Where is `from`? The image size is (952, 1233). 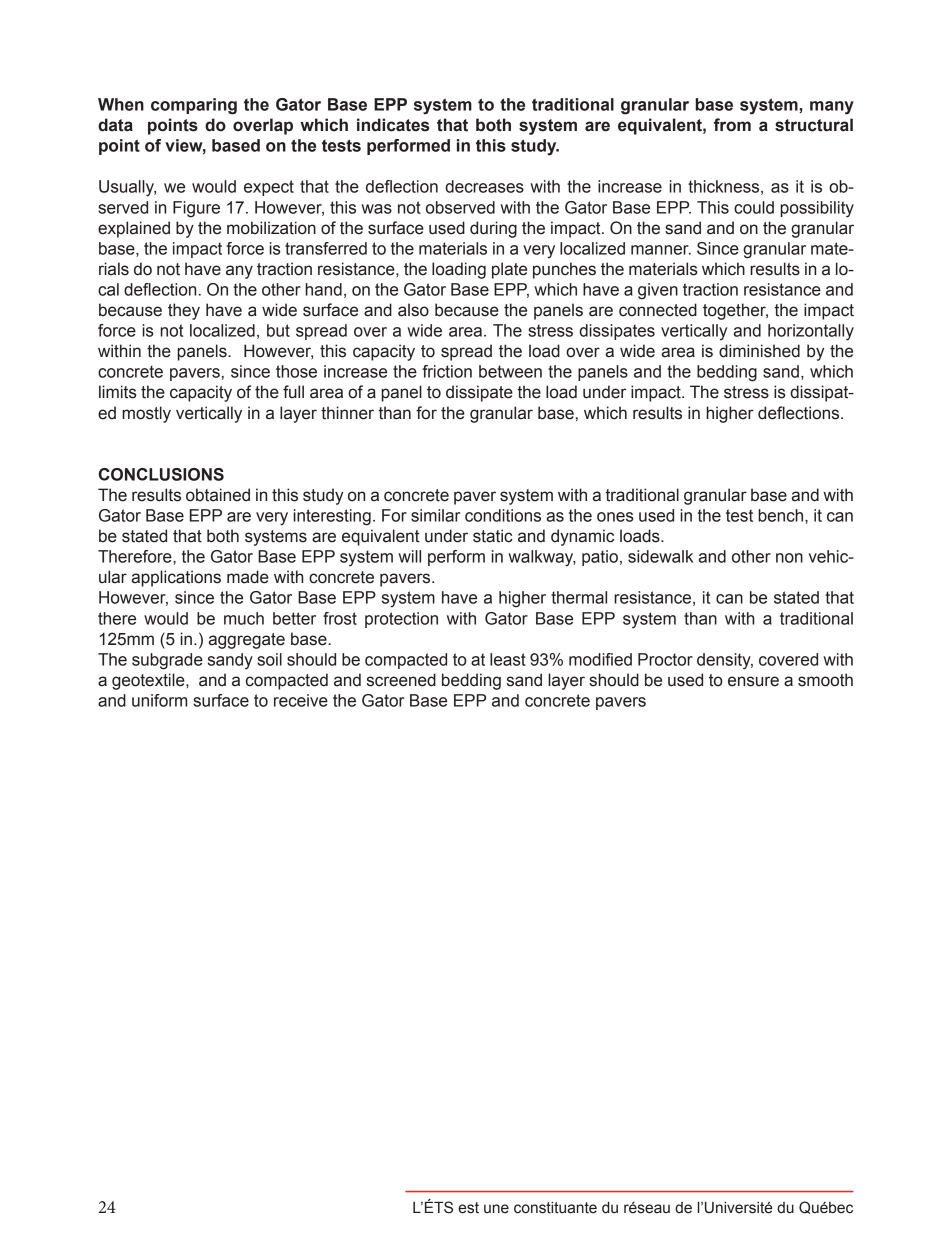 from is located at coordinates (732, 125).
